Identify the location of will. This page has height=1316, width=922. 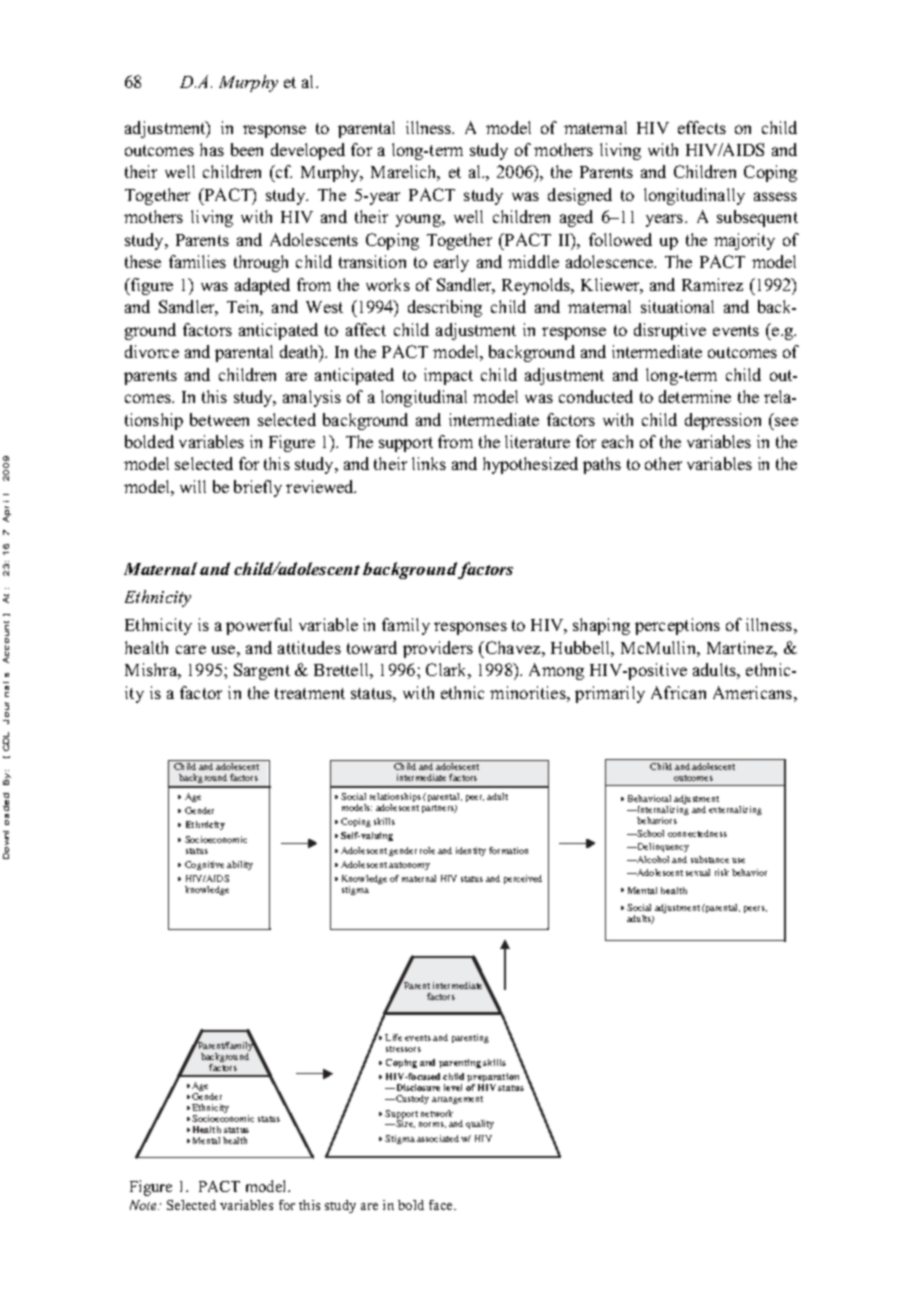
(193, 486).
